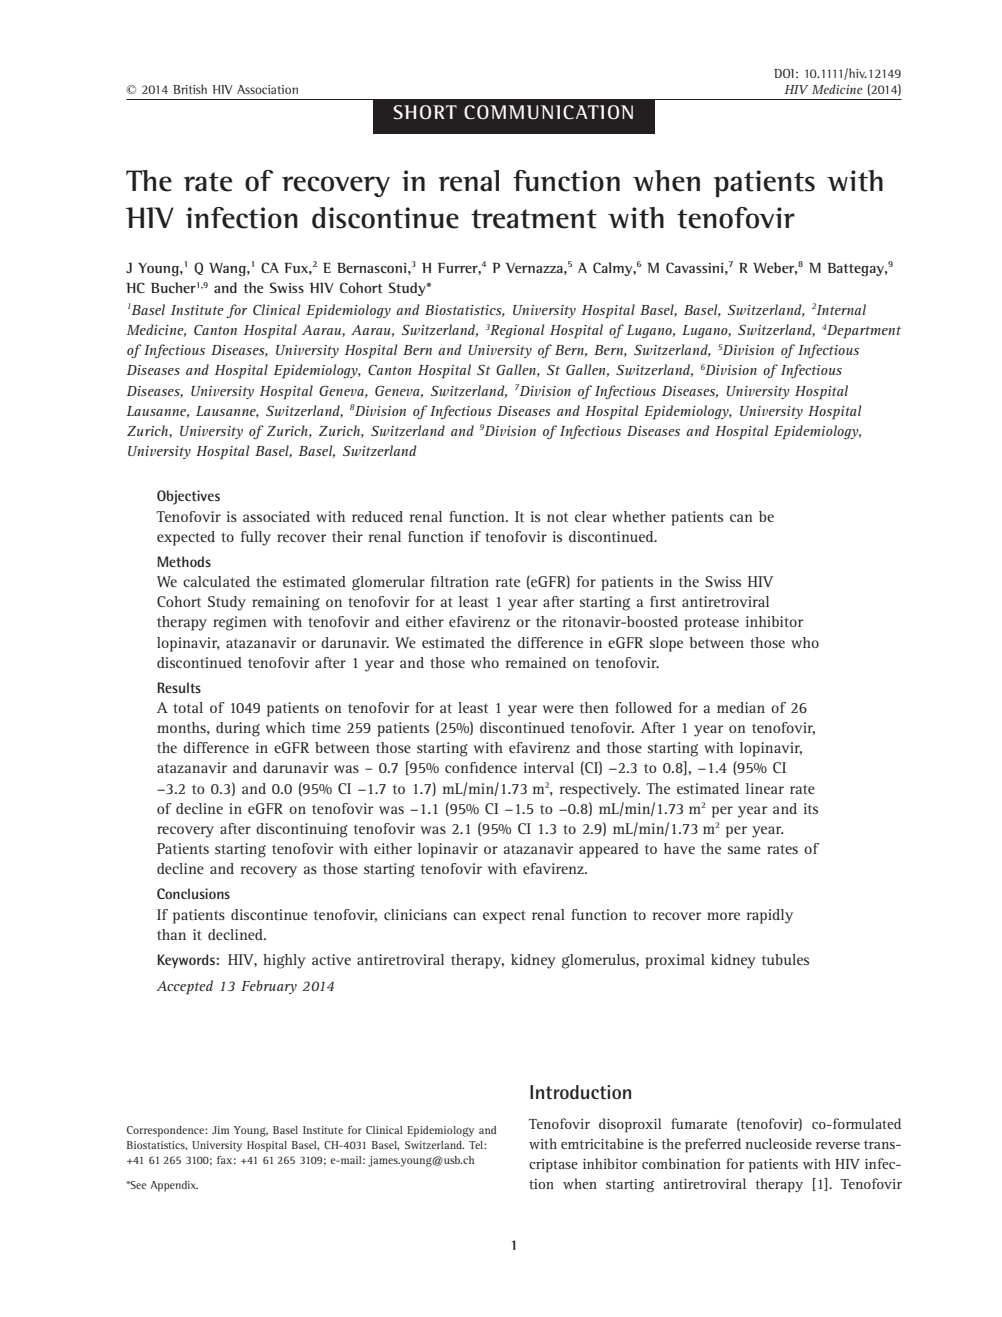 This screenshot has height=1317, width=1002. Describe the element at coordinates (711, 624) in the screenshot. I see `protease` at that location.
